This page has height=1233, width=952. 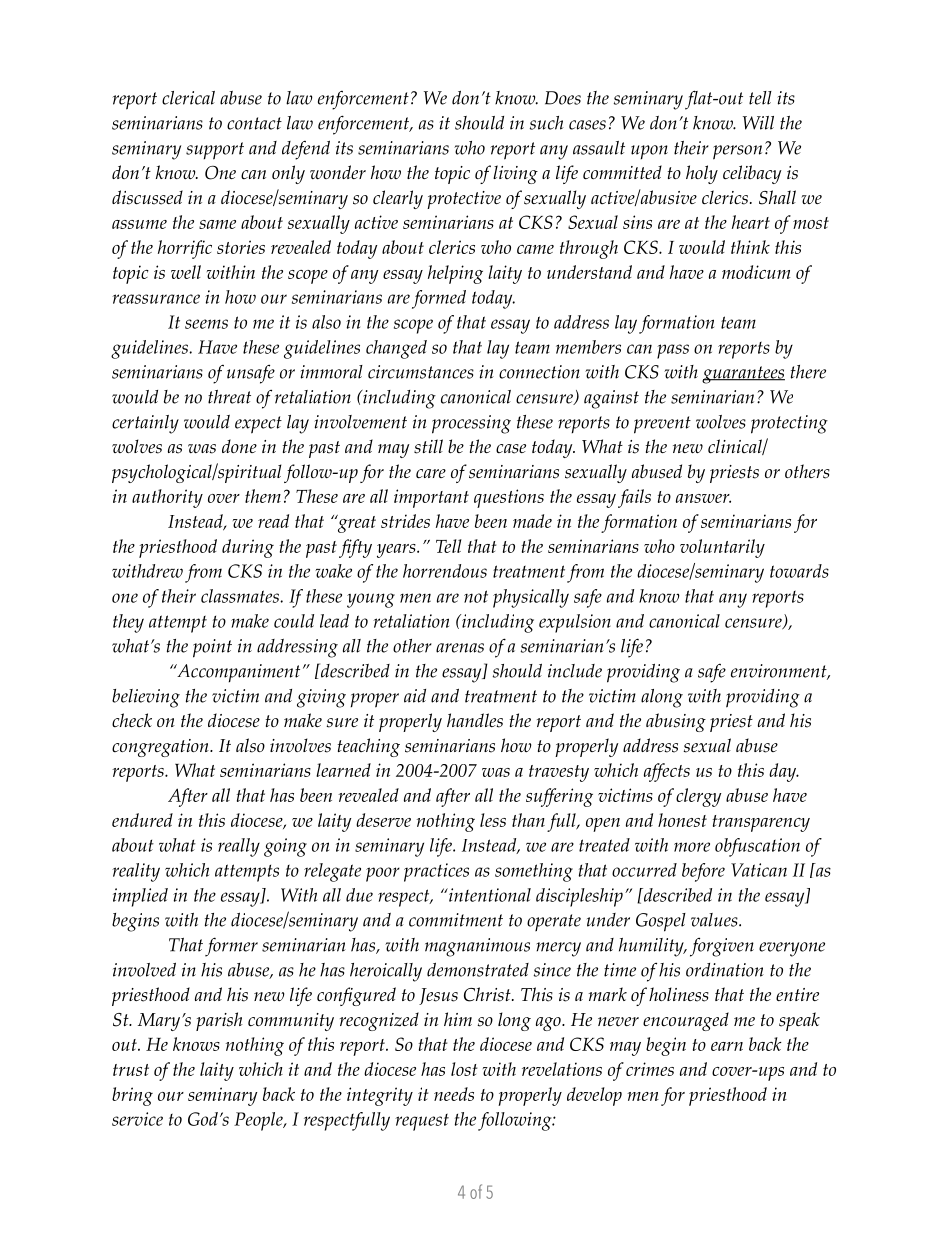 What do you see at coordinates (454, 1094) in the page?
I see `needs` at bounding box center [454, 1094].
